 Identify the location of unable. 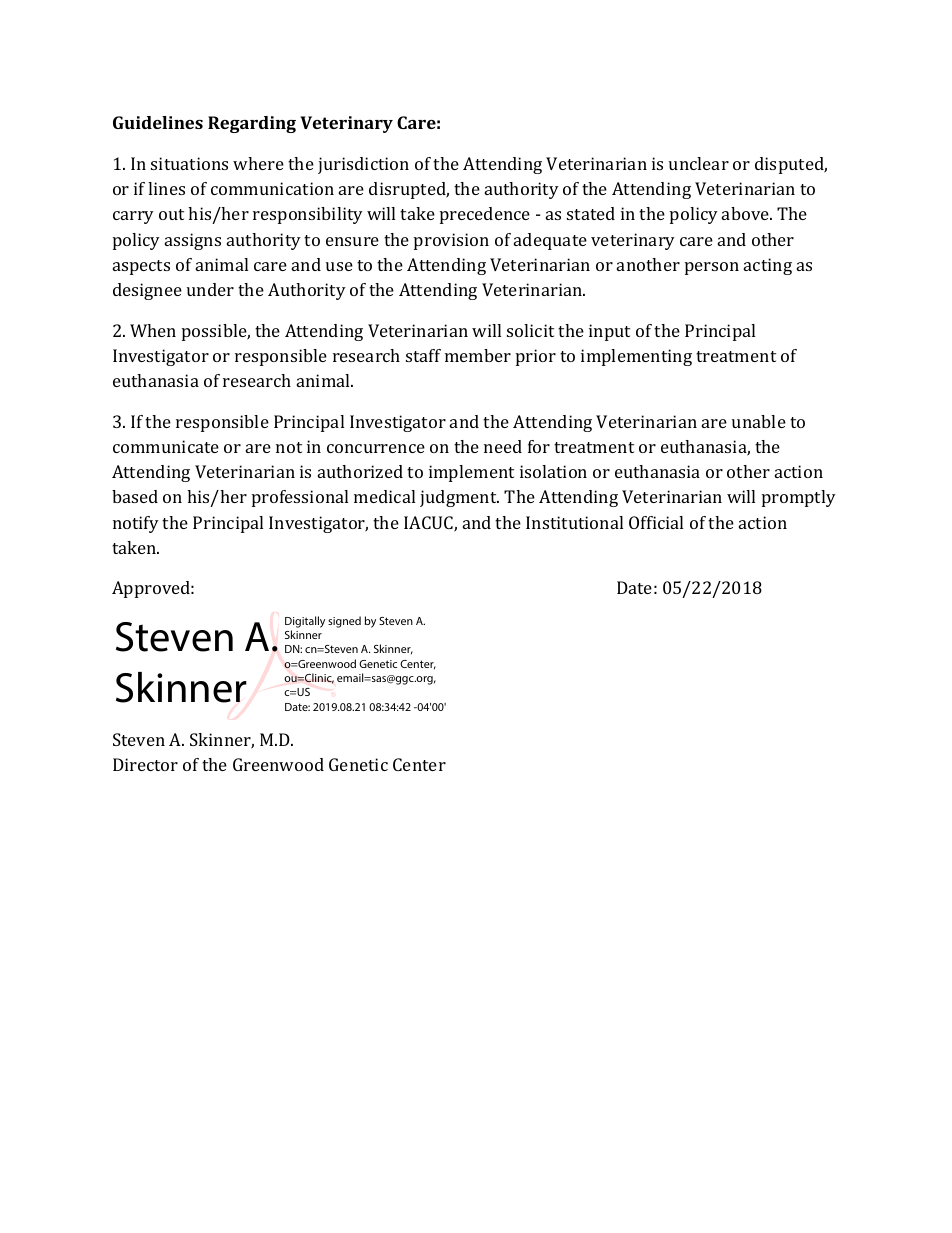
(759, 421).
